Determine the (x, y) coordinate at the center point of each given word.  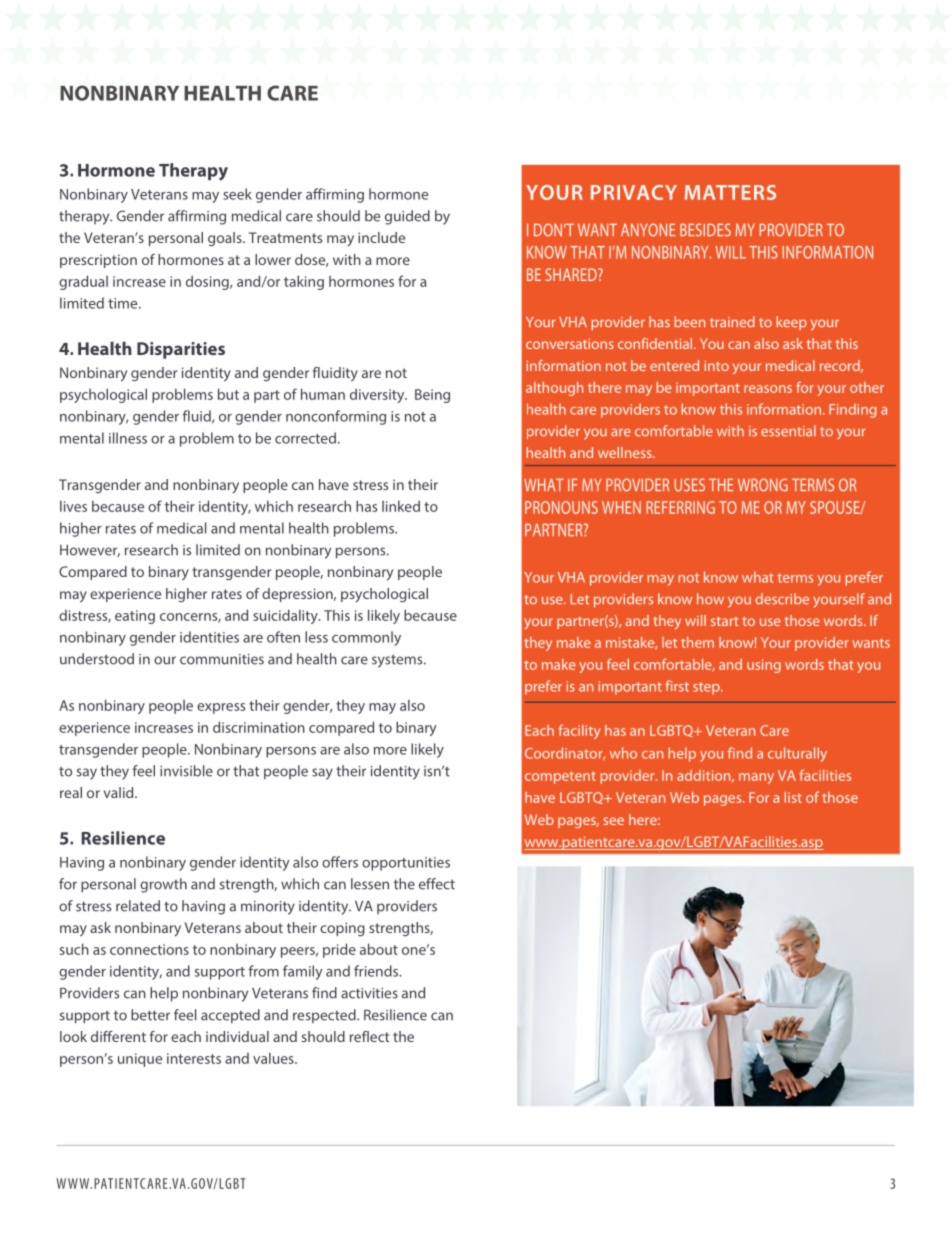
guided (407, 217)
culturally (797, 754)
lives (73, 506)
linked (401, 506)
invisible (186, 771)
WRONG (763, 485)
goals (226, 239)
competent (560, 777)
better (150, 1015)
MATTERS (730, 192)
